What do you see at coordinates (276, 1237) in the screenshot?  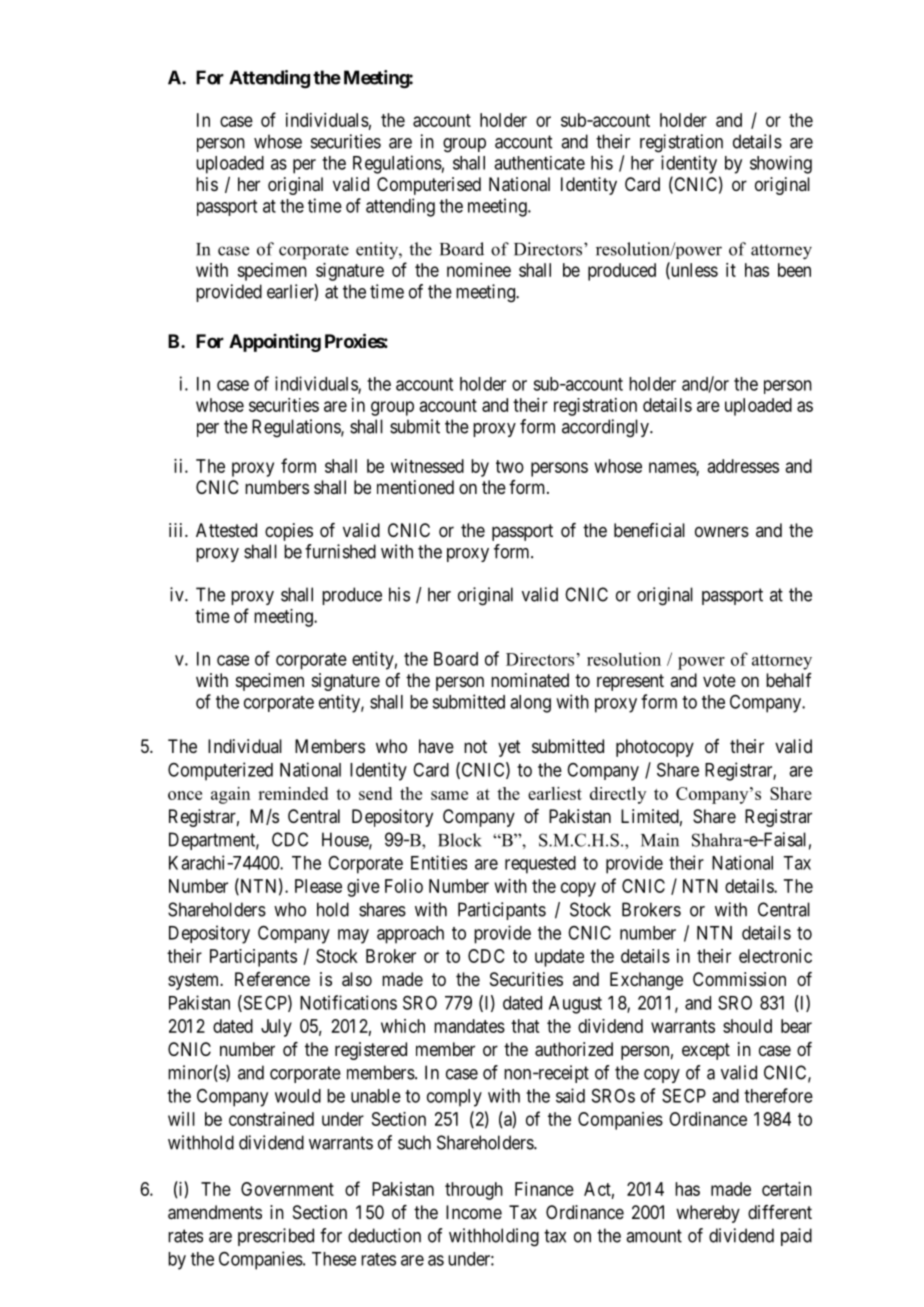 I see `prescribed` at bounding box center [276, 1237].
